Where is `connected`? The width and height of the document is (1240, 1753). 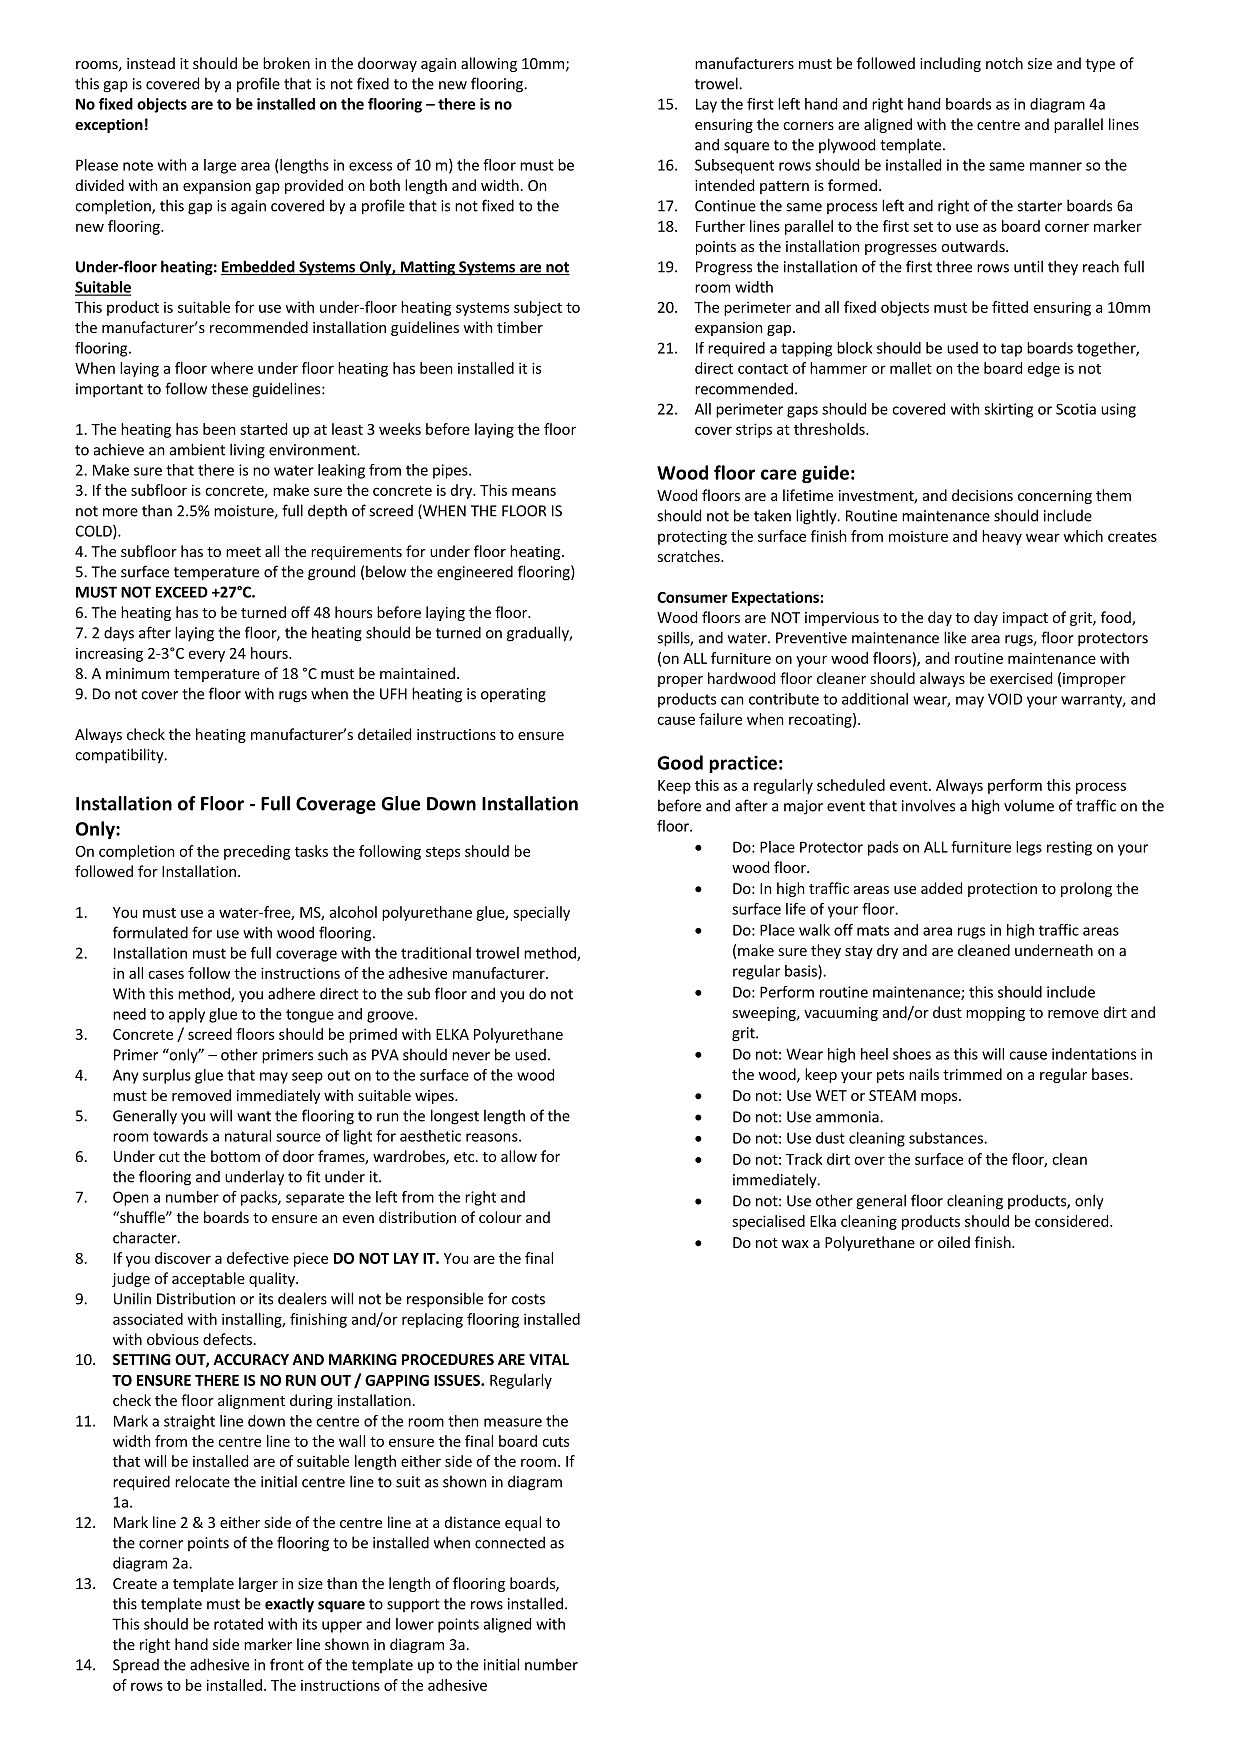
connected is located at coordinates (510, 1542).
